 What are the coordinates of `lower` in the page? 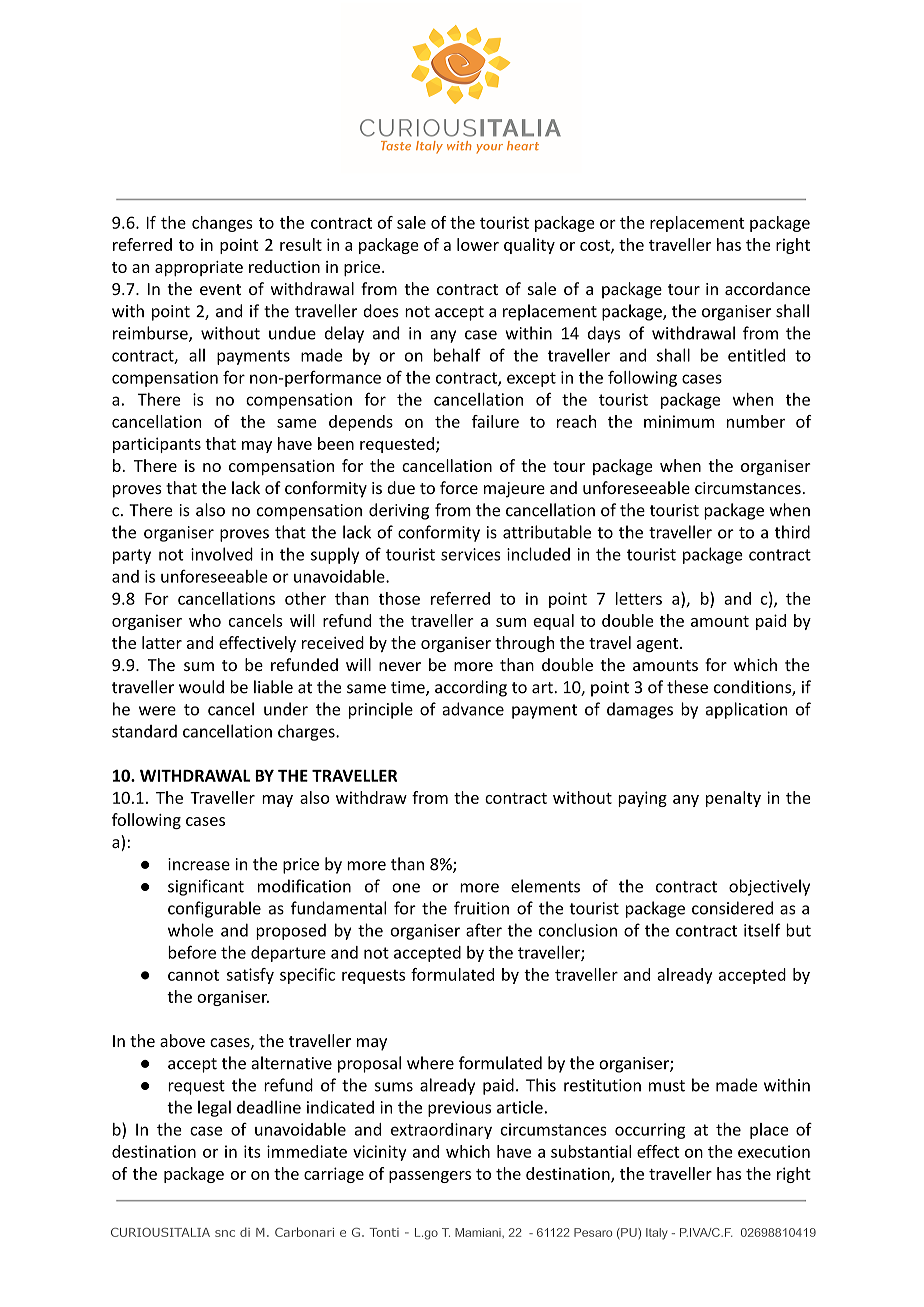 It's located at (478, 244).
